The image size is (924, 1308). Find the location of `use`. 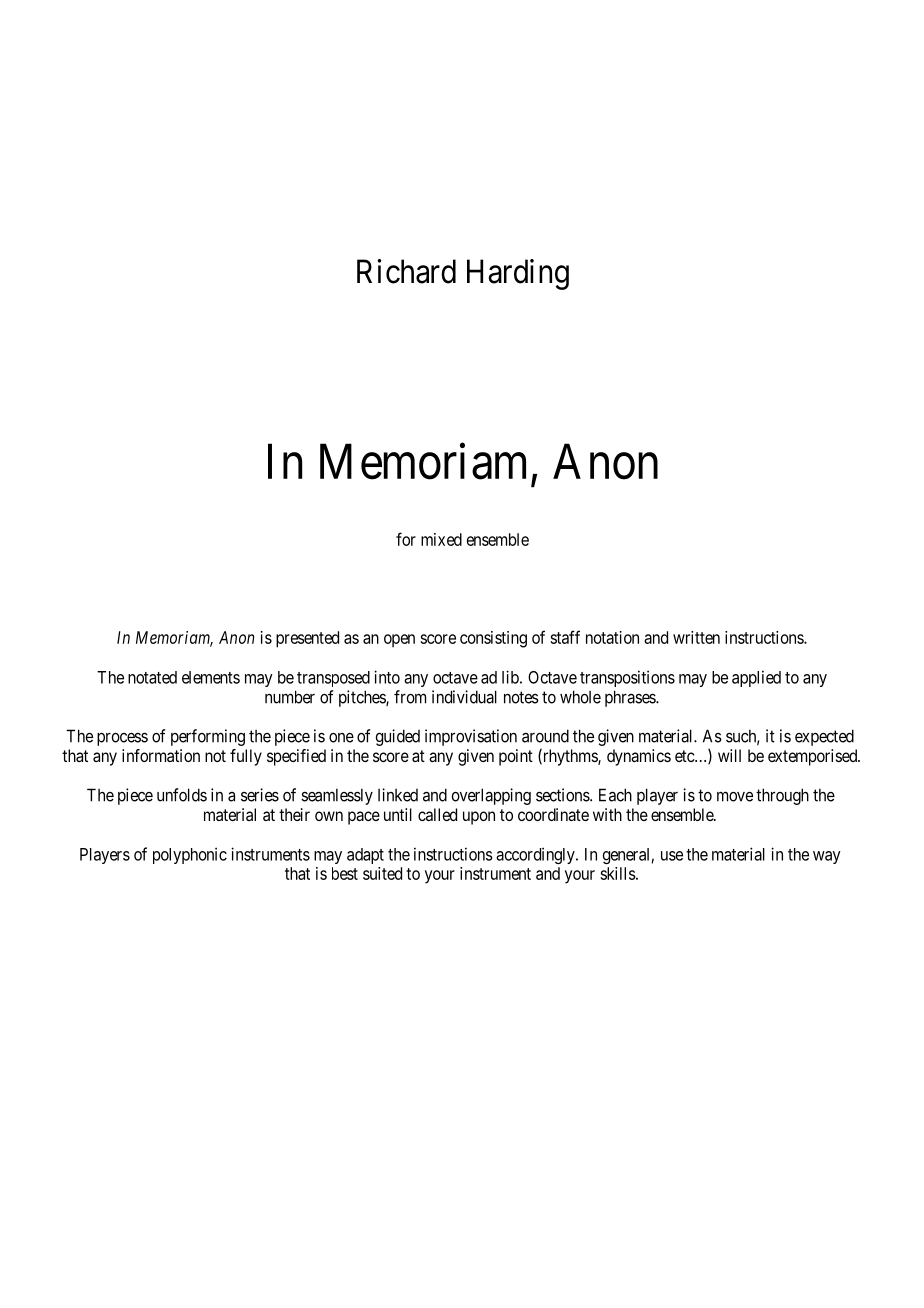

use is located at coordinates (672, 856).
